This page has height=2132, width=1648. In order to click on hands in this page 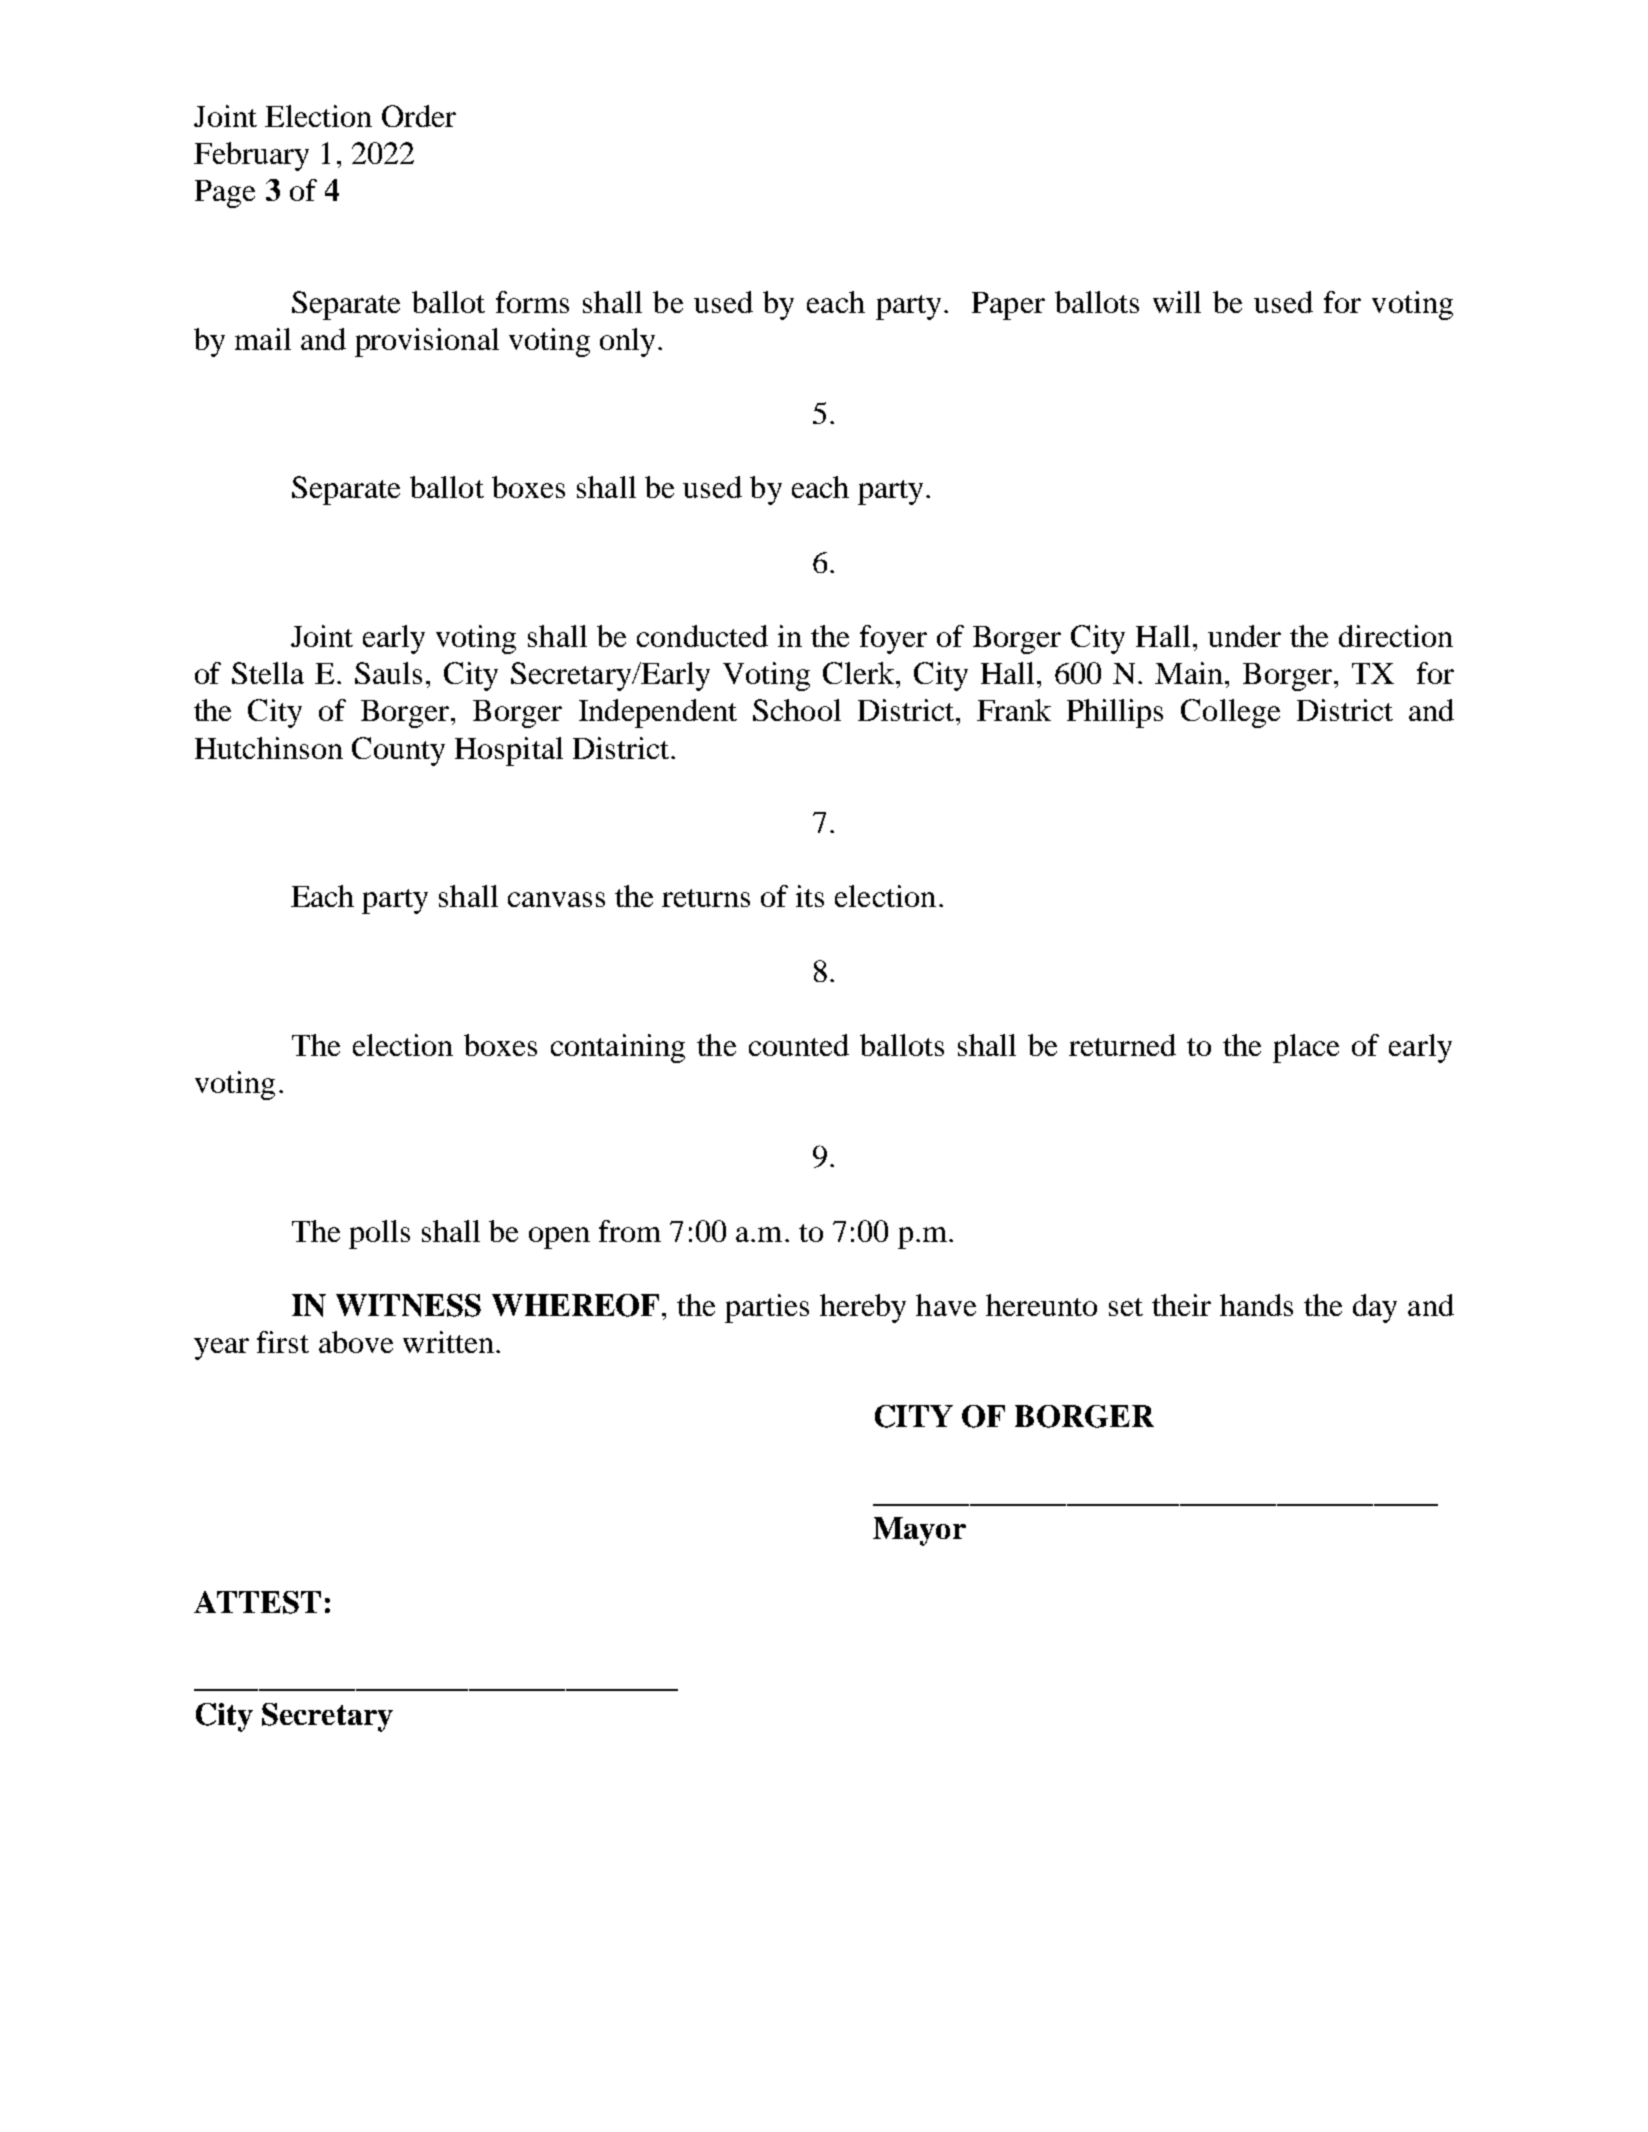, I will do `click(1256, 1305)`.
